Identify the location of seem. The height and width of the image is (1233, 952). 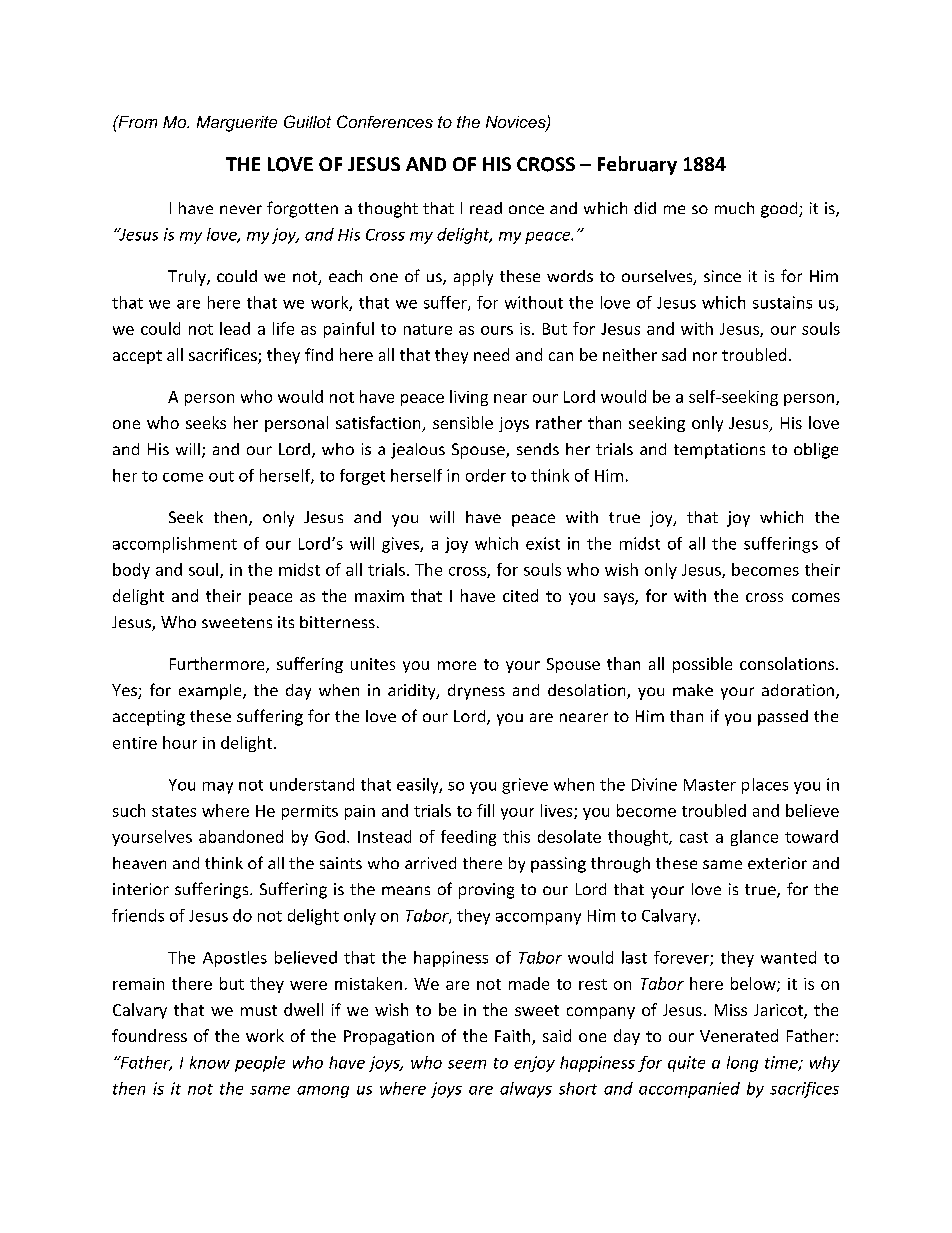
(467, 1064).
